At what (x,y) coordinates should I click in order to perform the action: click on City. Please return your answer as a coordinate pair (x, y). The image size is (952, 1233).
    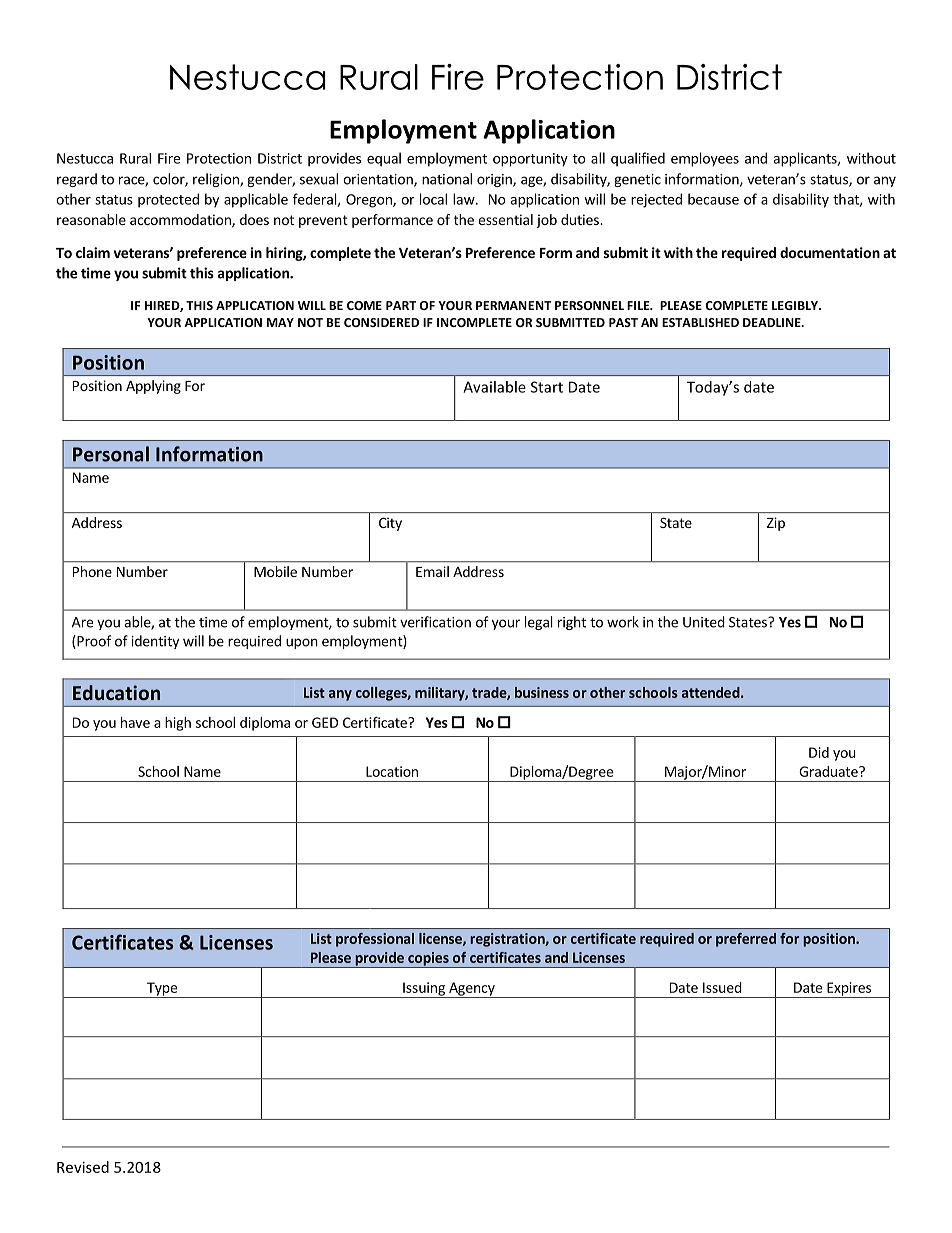
    Looking at the image, I should click on (390, 524).
